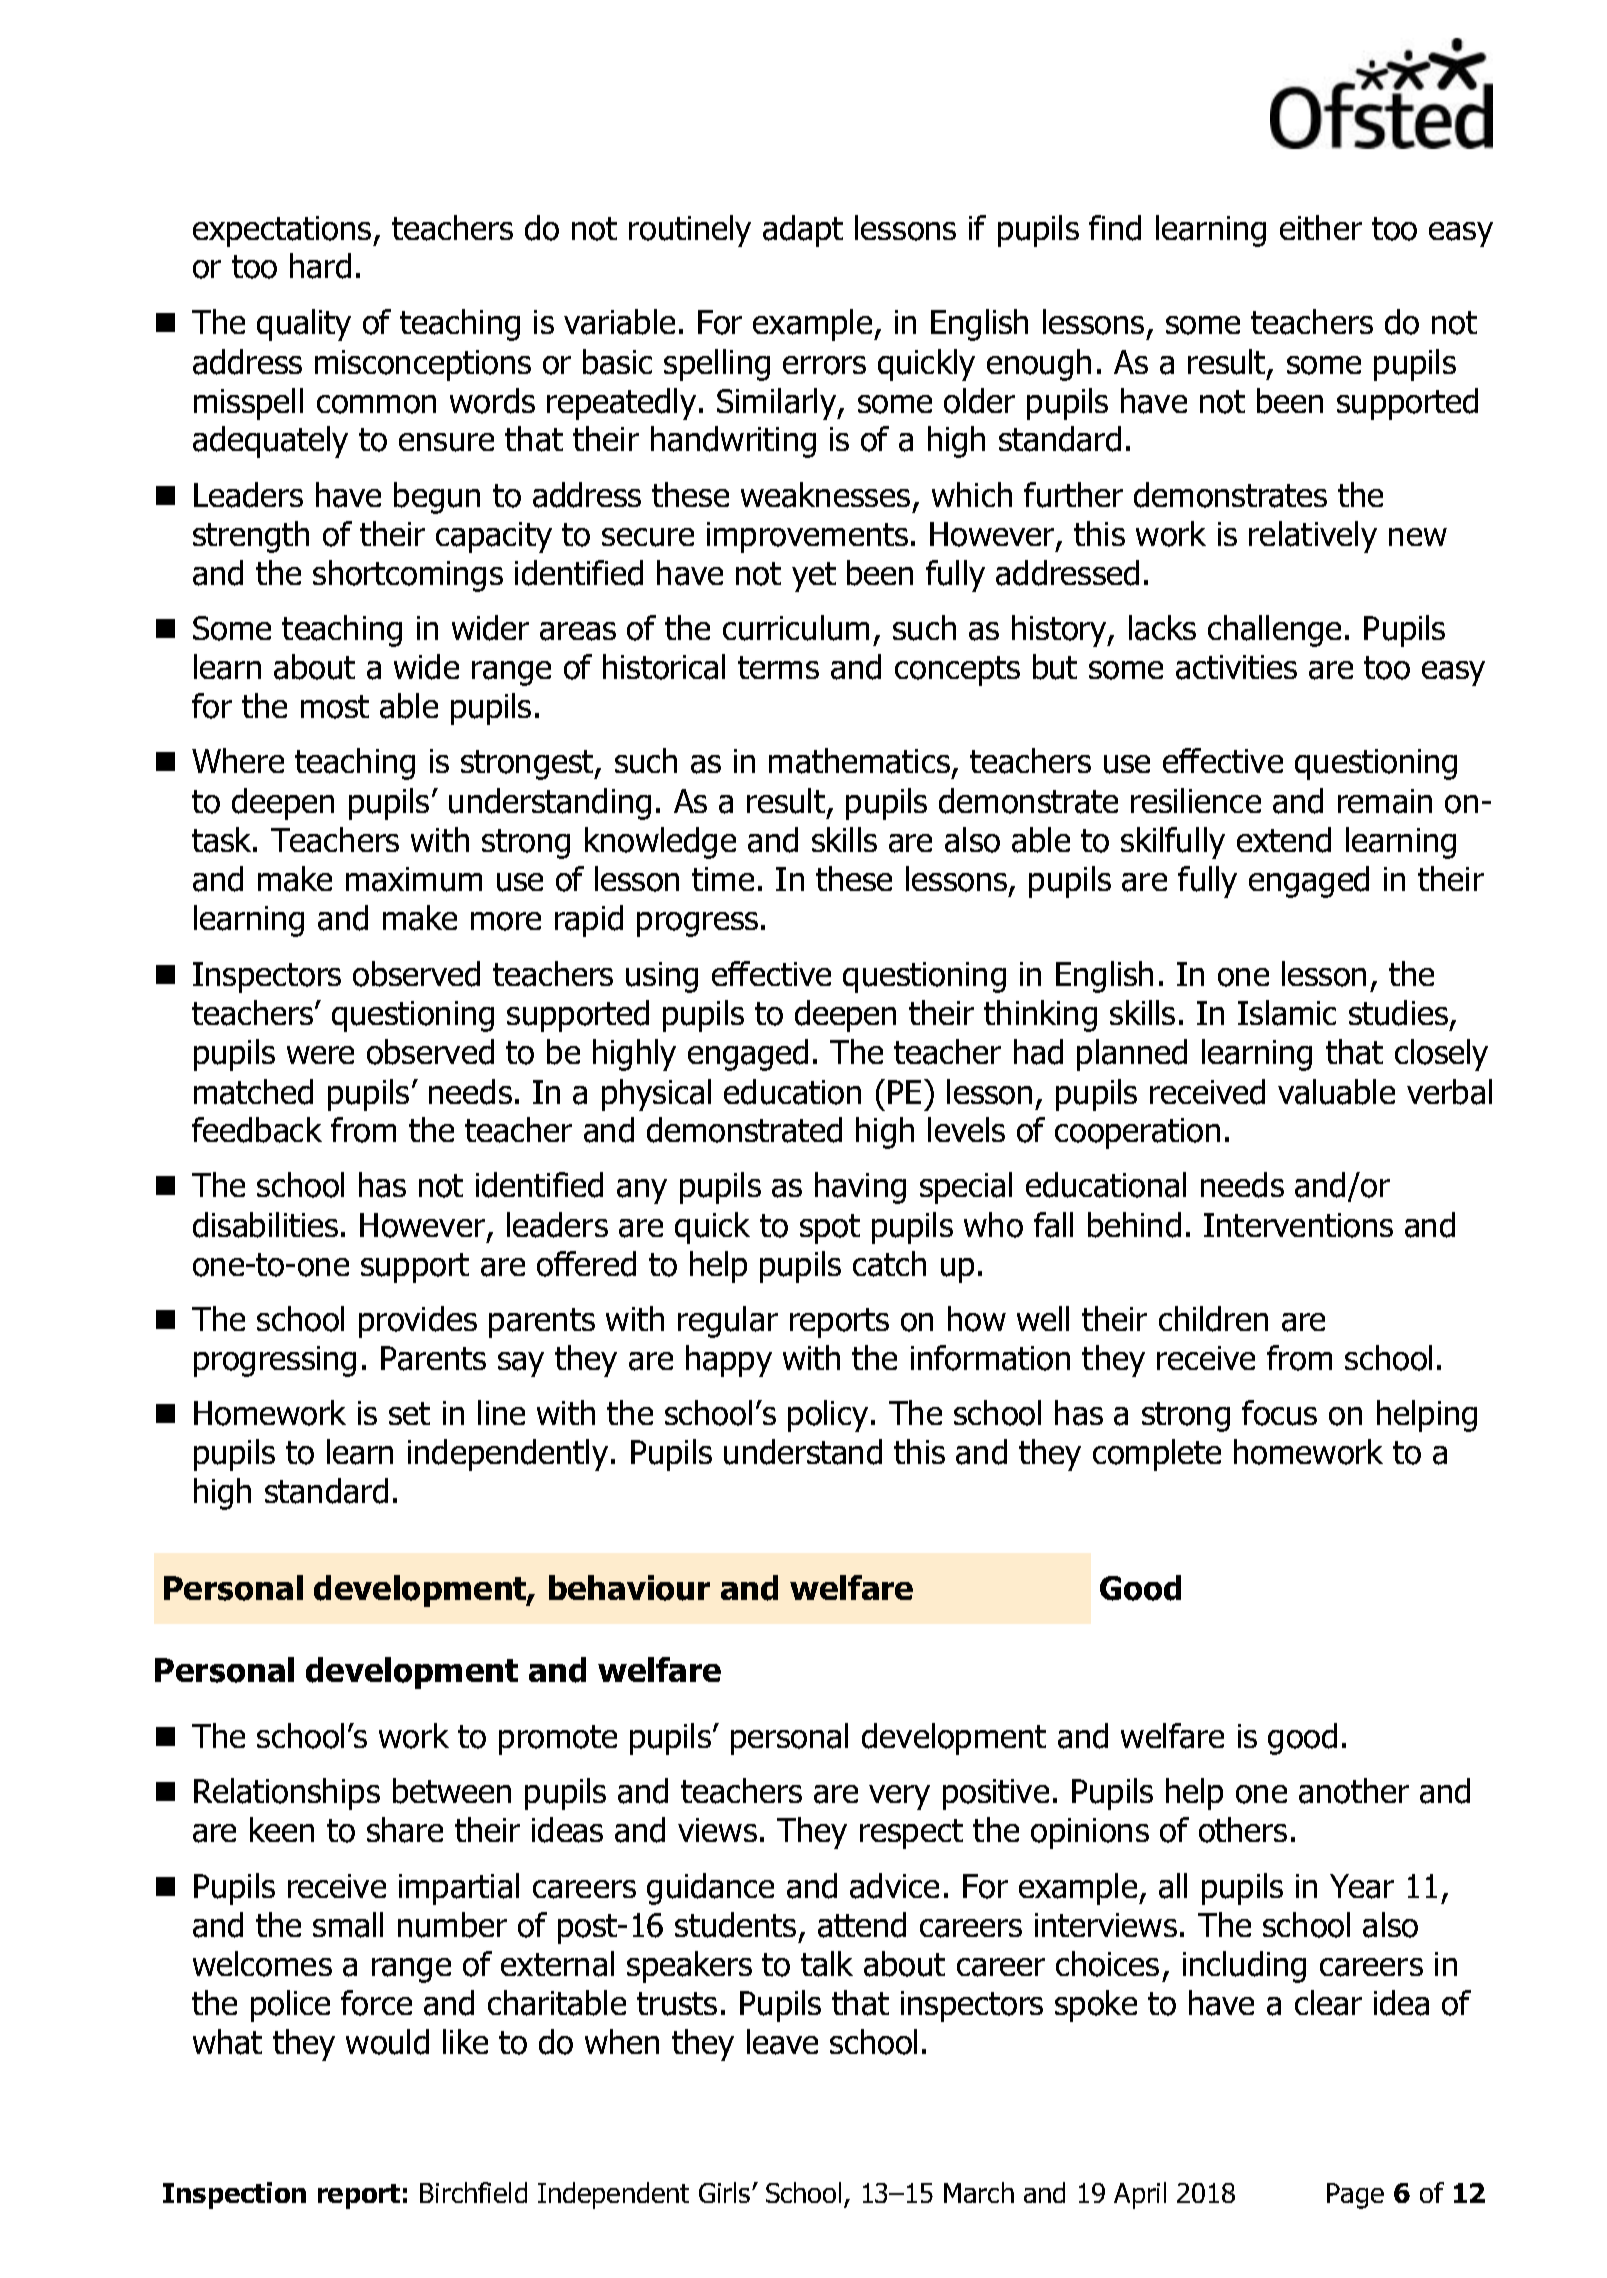  Describe the element at coordinates (1321, 227) in the document. I see `either` at that location.
